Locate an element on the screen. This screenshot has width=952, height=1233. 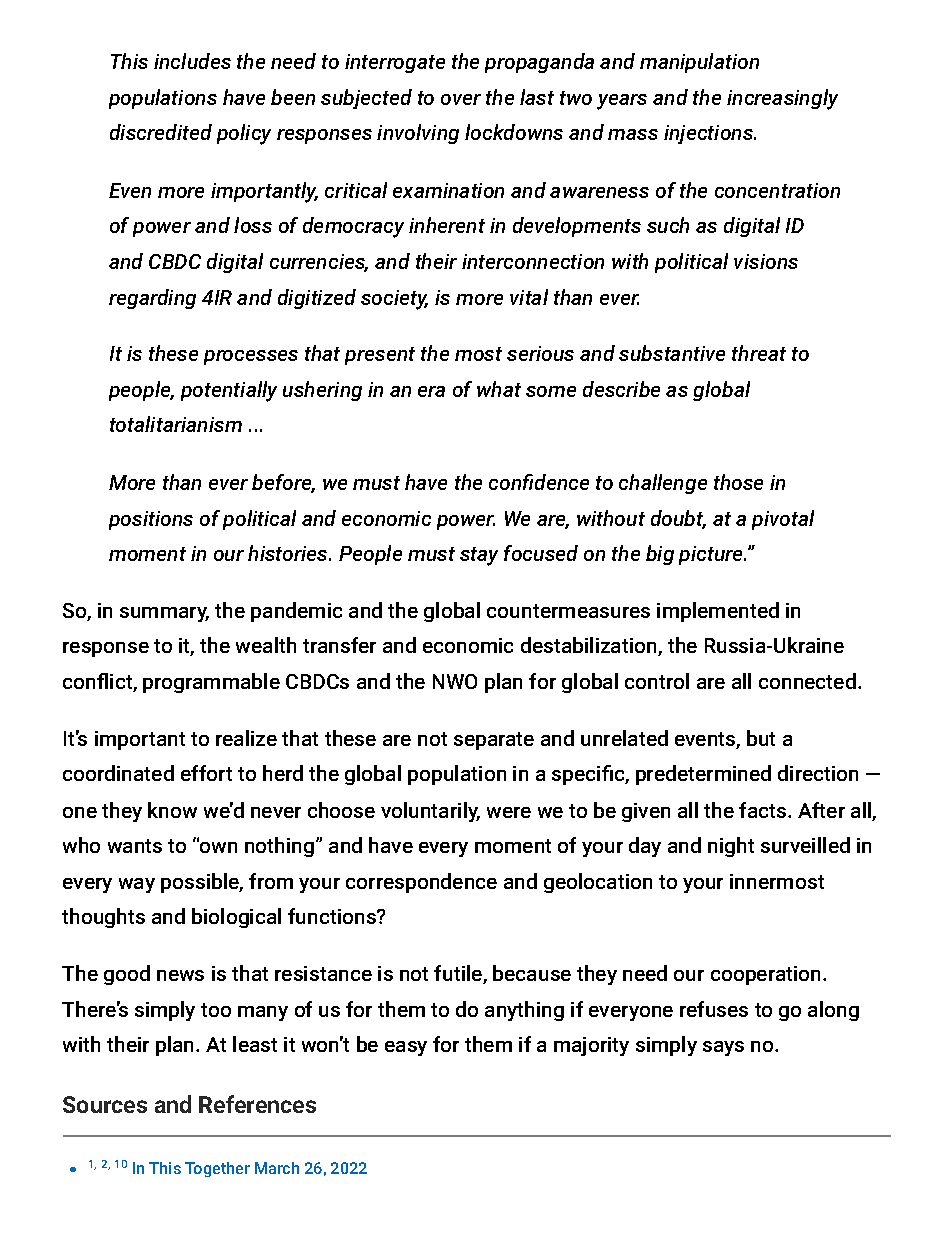
Together is located at coordinates (217, 1169).
